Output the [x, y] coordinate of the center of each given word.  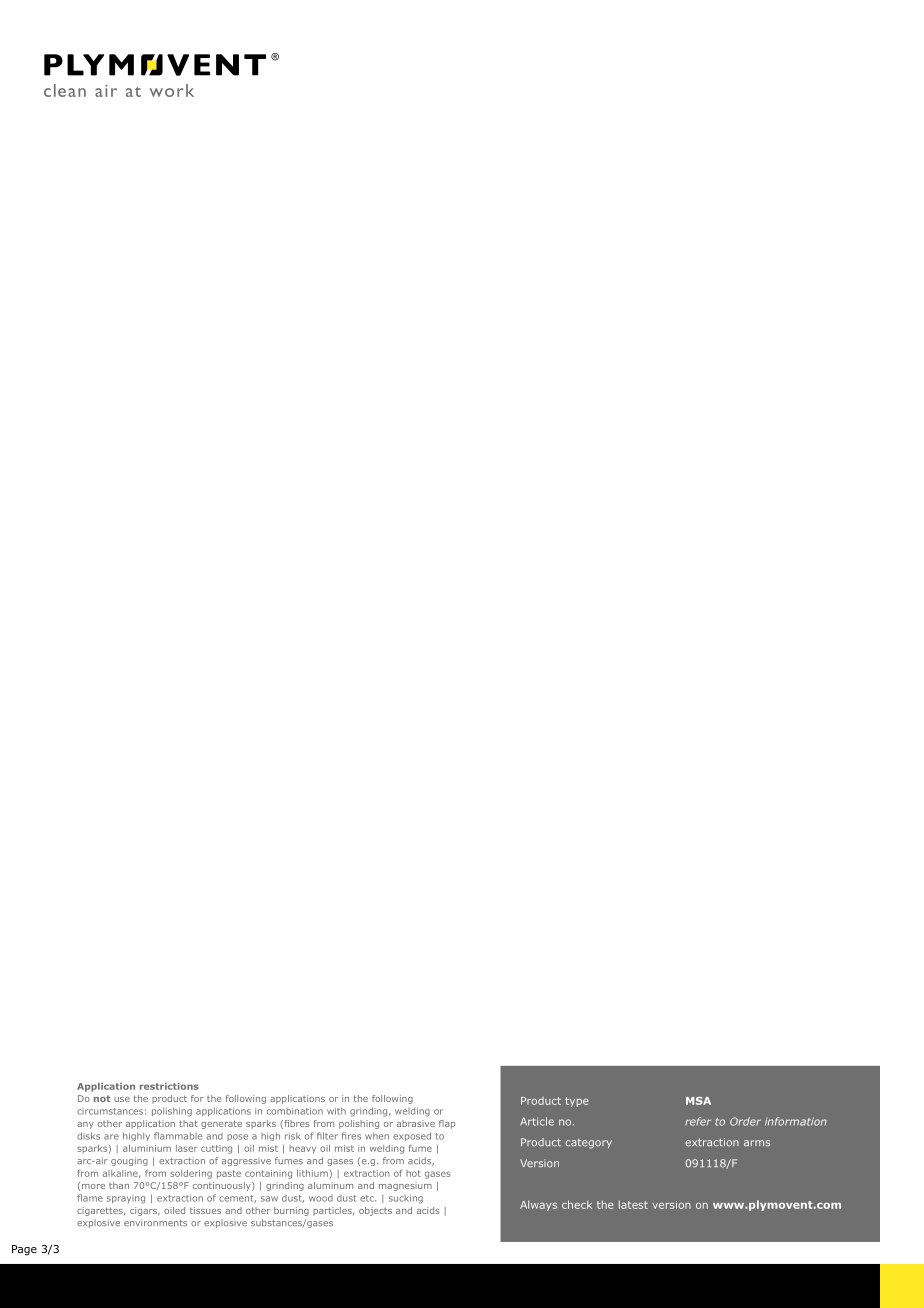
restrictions [169, 1086]
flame [90, 1198]
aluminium [147, 1148]
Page [24, 1250]
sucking [406, 1199]
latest [633, 1204]
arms [757, 1143]
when [377, 1136]
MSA [698, 1101]
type [577, 1102]
